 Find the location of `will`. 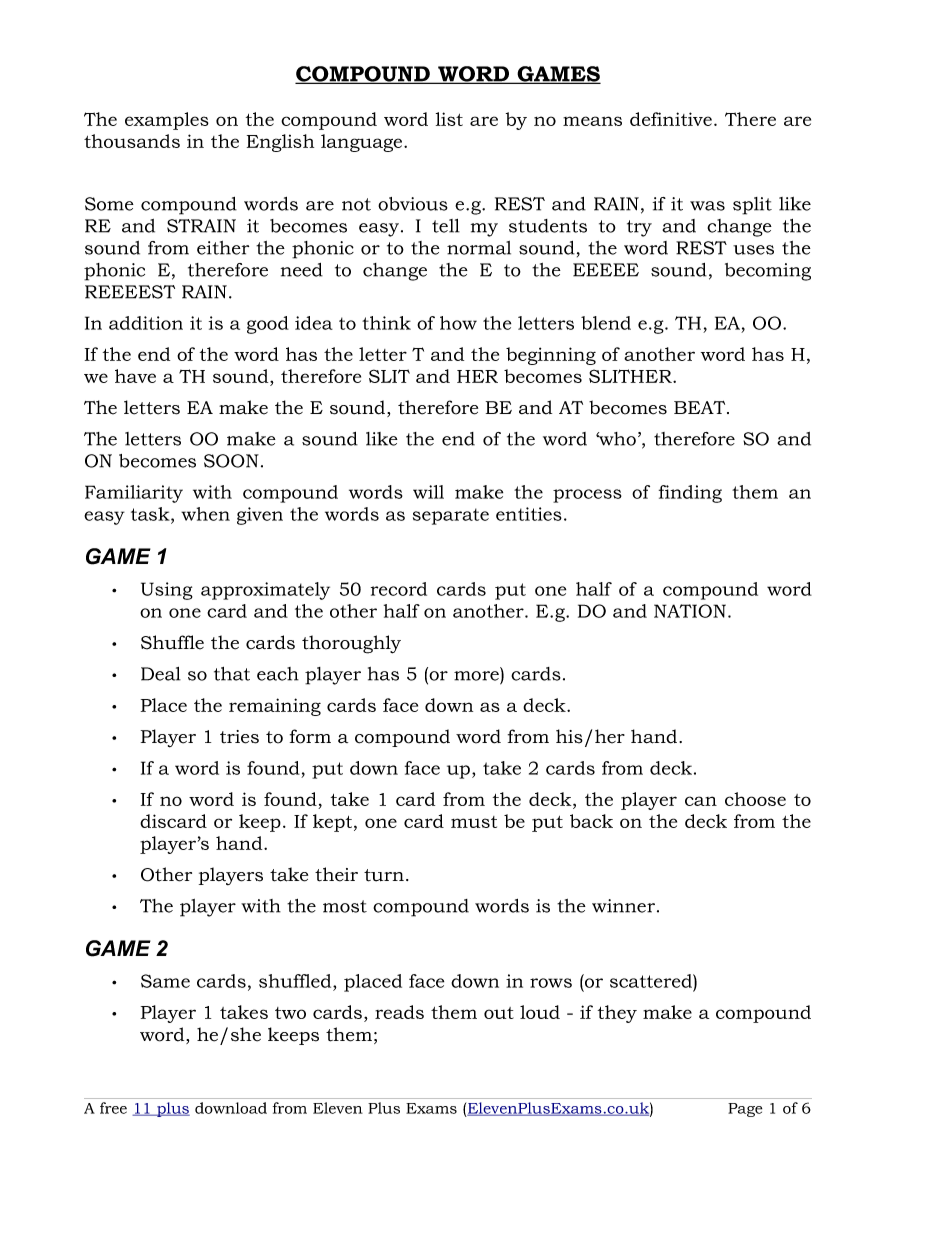

will is located at coordinates (428, 492).
